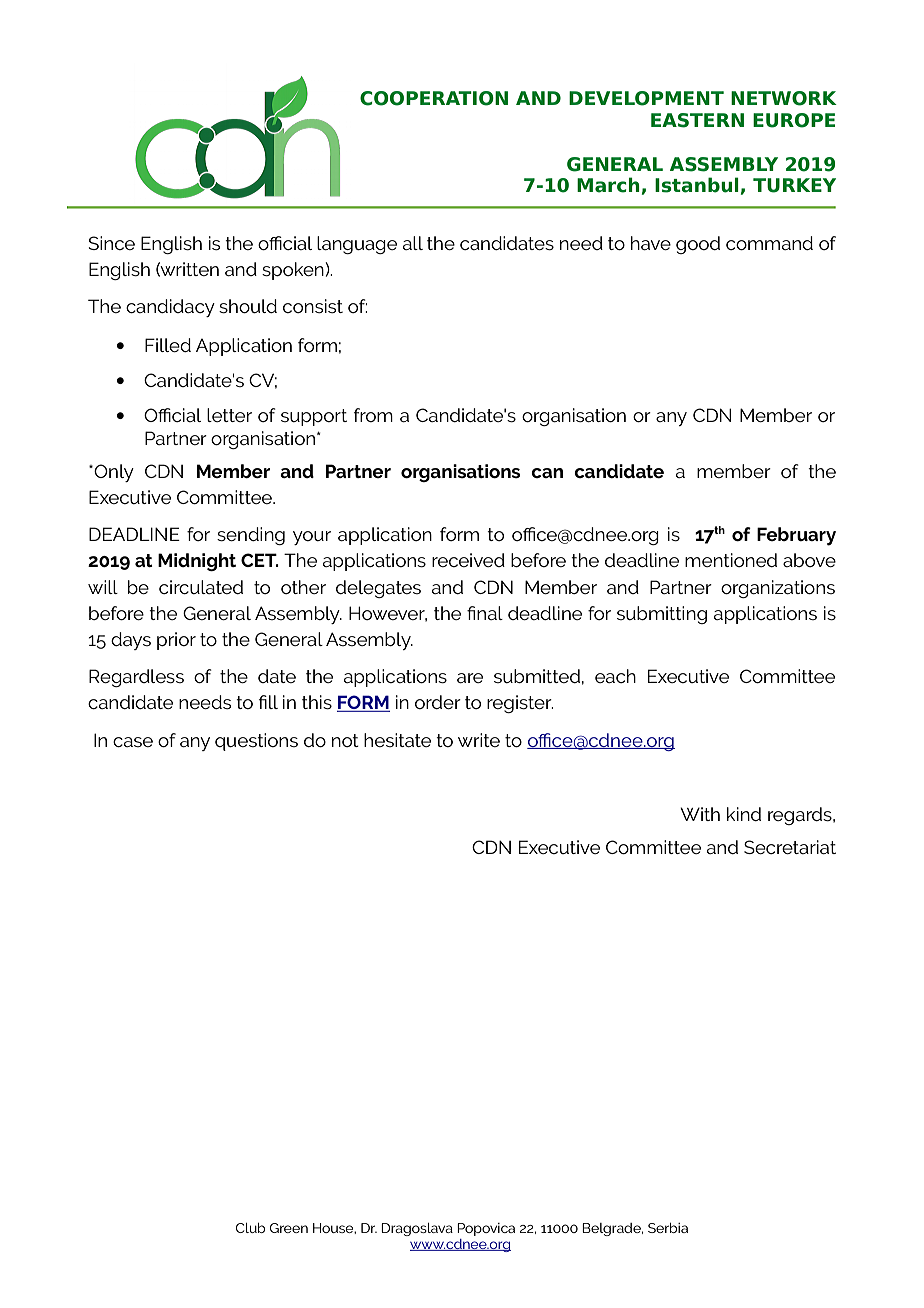  What do you see at coordinates (373, 415) in the screenshot?
I see `from` at bounding box center [373, 415].
